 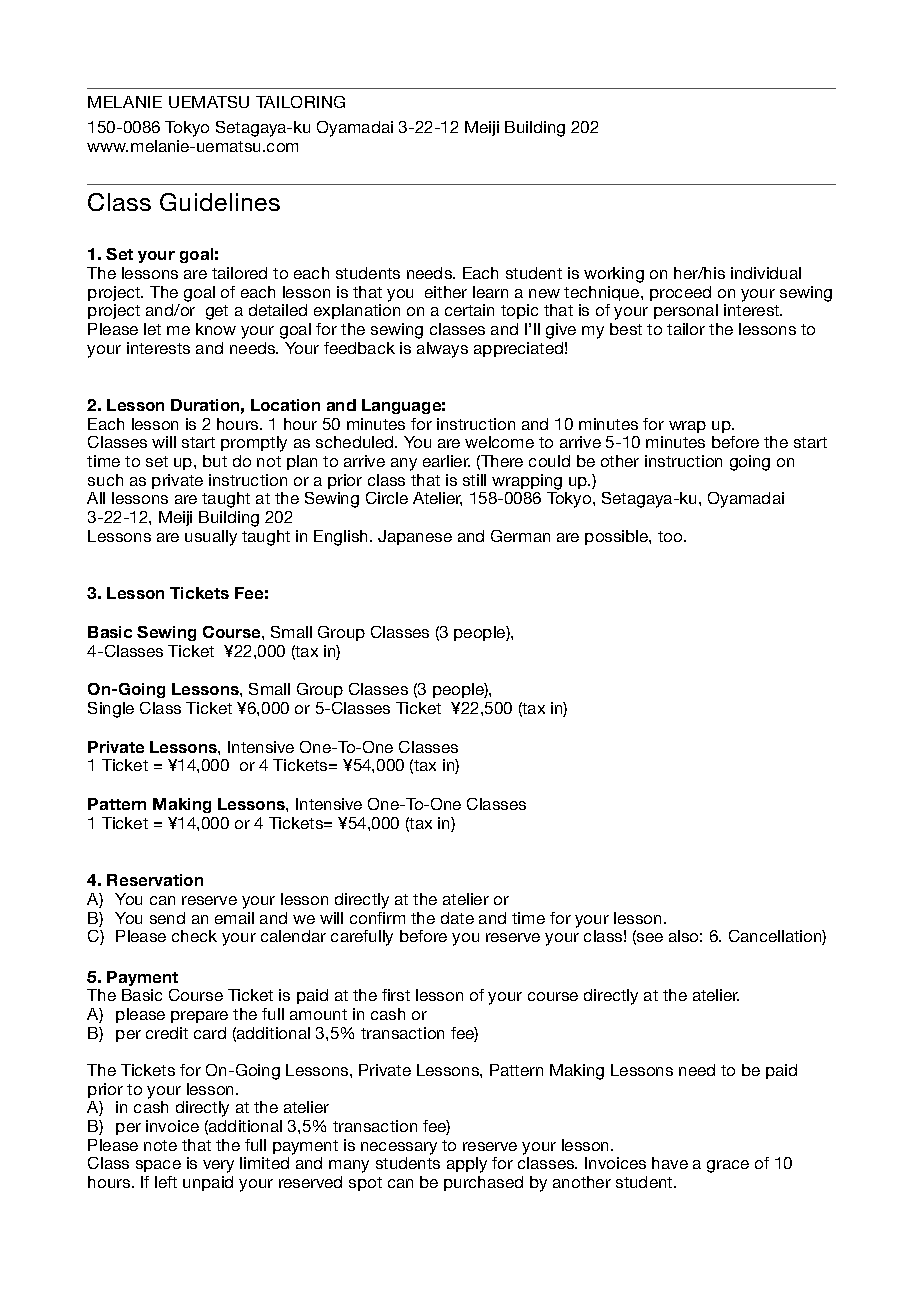 I want to click on either, so click(x=446, y=292).
